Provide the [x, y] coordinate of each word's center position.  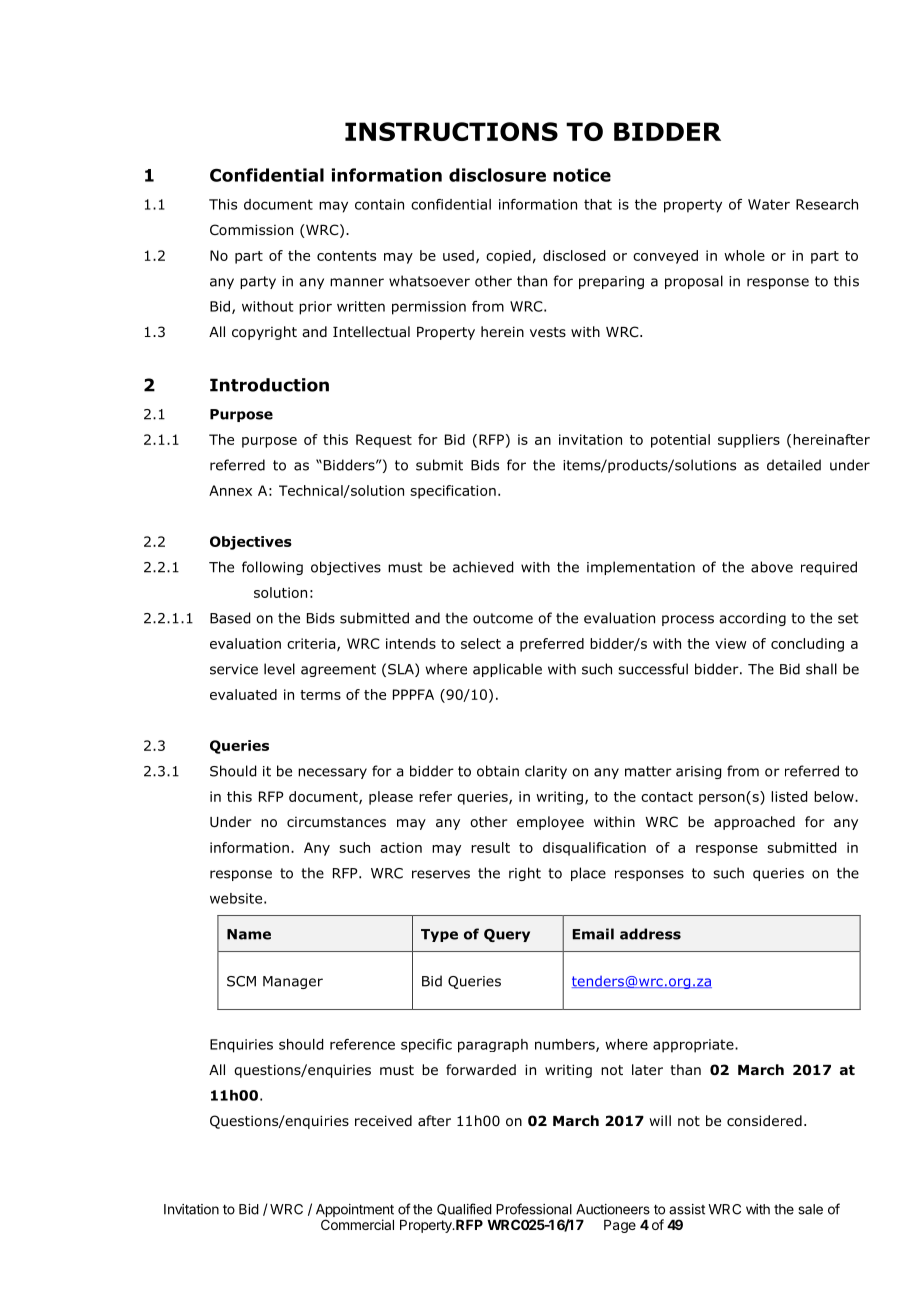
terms [320, 695]
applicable [507, 670]
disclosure [497, 175]
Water [769, 204]
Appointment [355, 1212]
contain [379, 204]
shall [821, 669]
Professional [534, 1209]
